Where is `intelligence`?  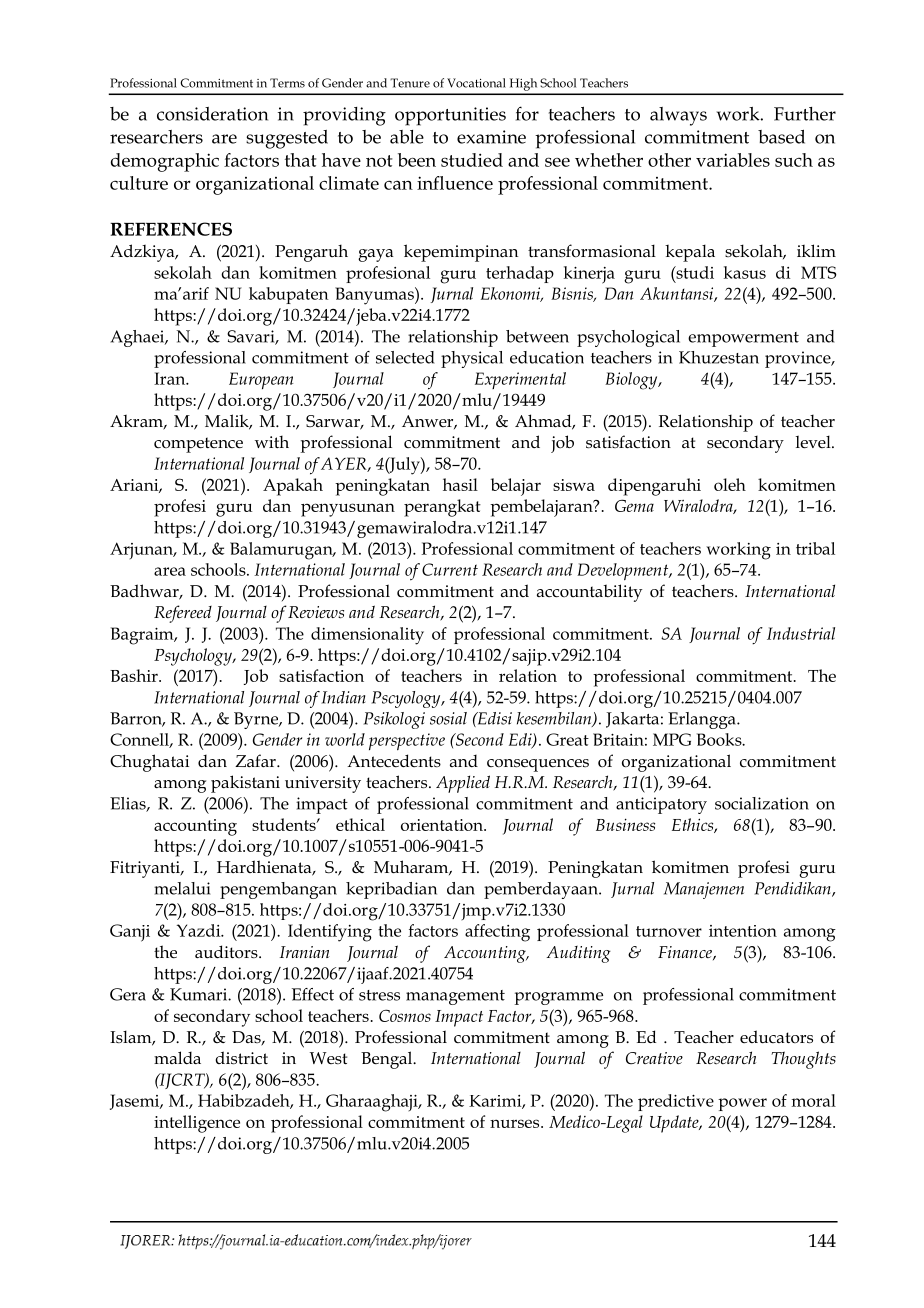
intelligence is located at coordinates (197, 1124).
